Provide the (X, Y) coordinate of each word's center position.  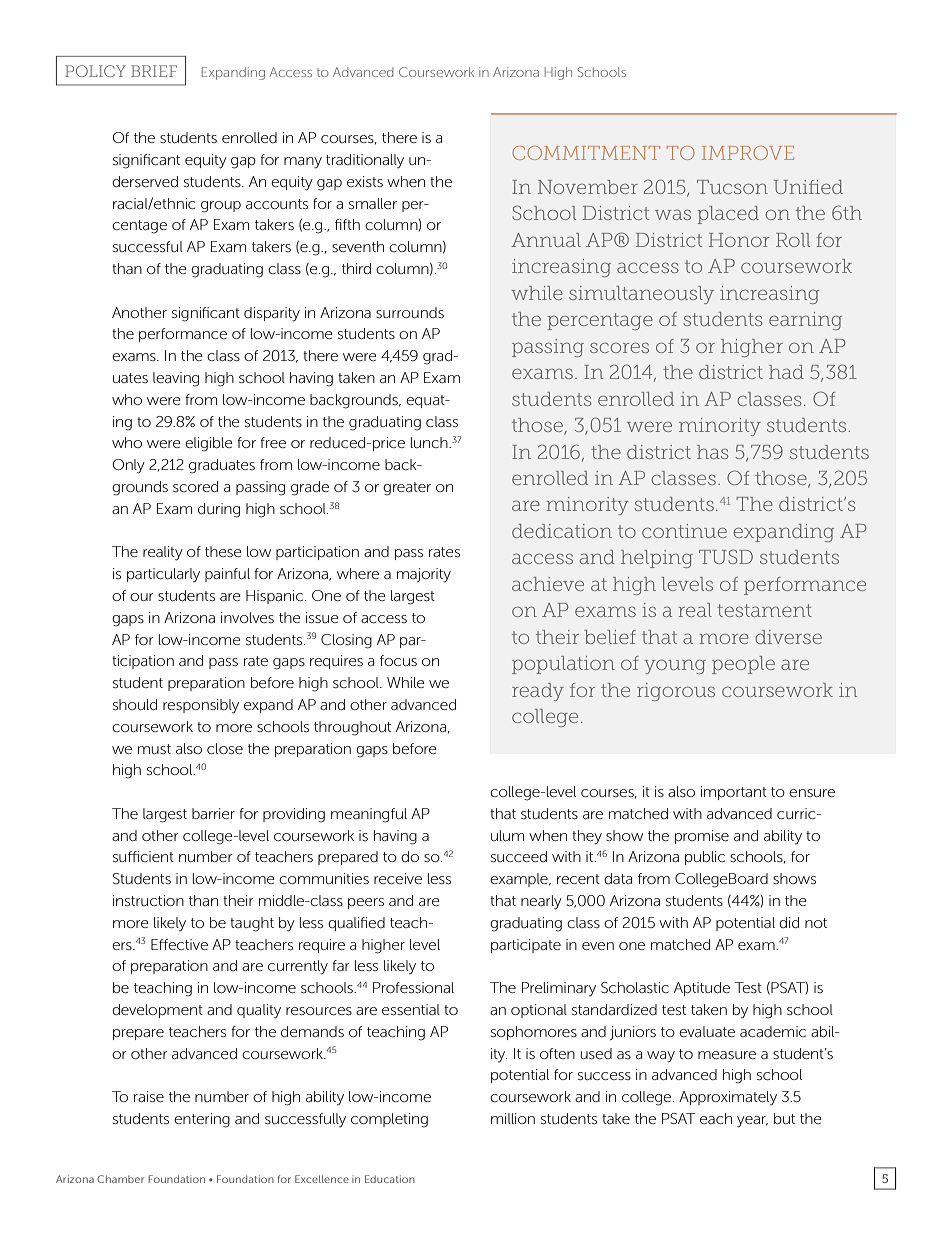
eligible (209, 444)
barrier (213, 813)
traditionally (365, 161)
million (513, 1118)
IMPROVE (748, 153)
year (752, 1122)
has (713, 452)
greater (407, 489)
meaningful (369, 815)
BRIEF (154, 71)
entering (202, 1120)
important (734, 793)
